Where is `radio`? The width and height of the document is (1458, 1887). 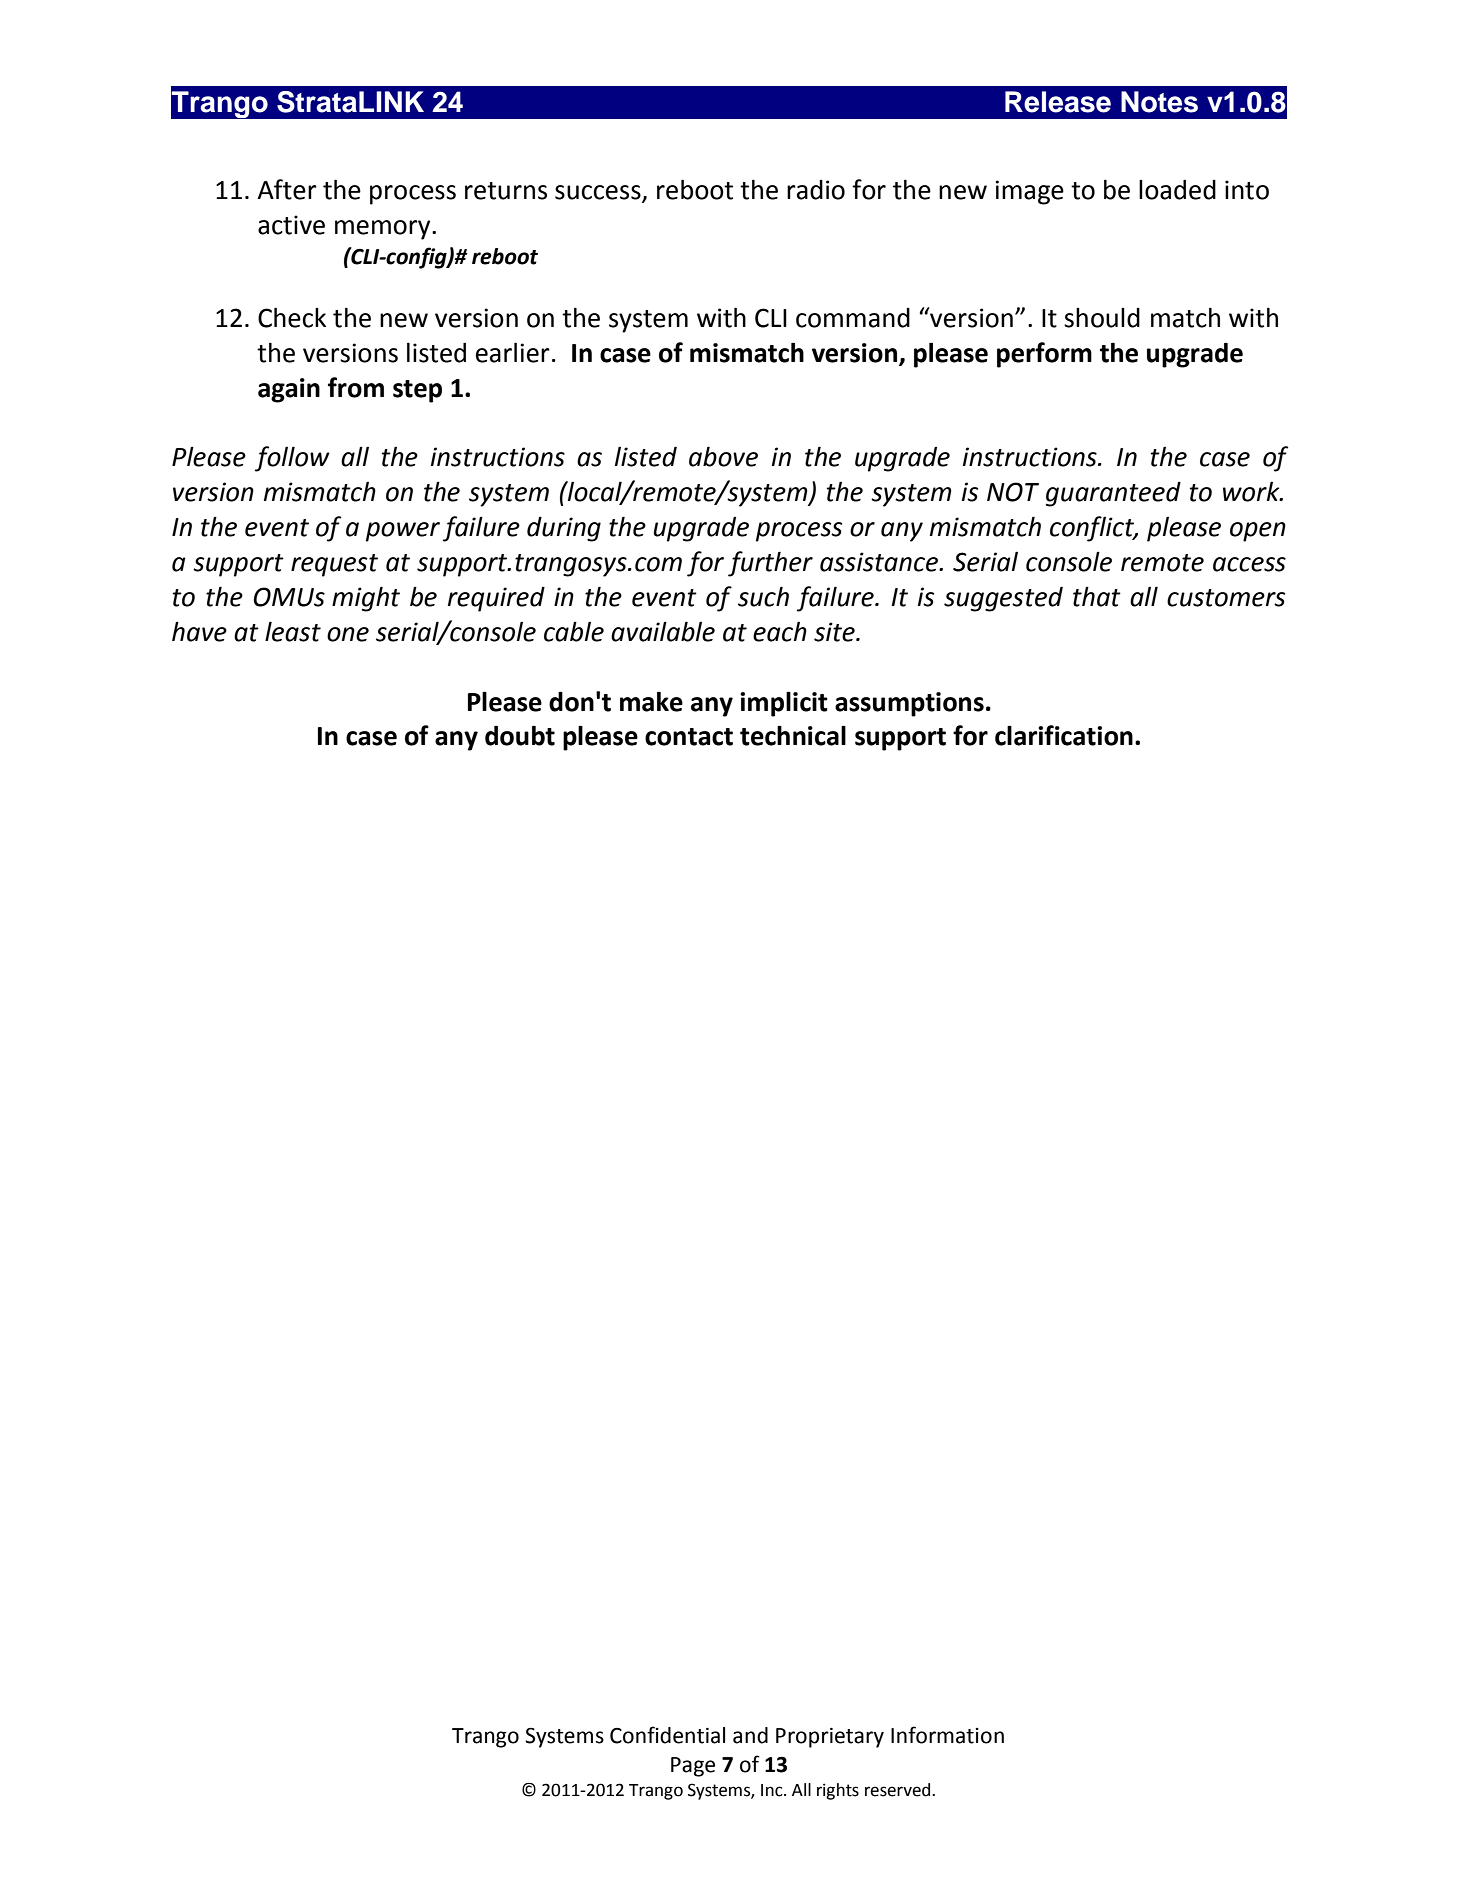
radio is located at coordinates (816, 190).
